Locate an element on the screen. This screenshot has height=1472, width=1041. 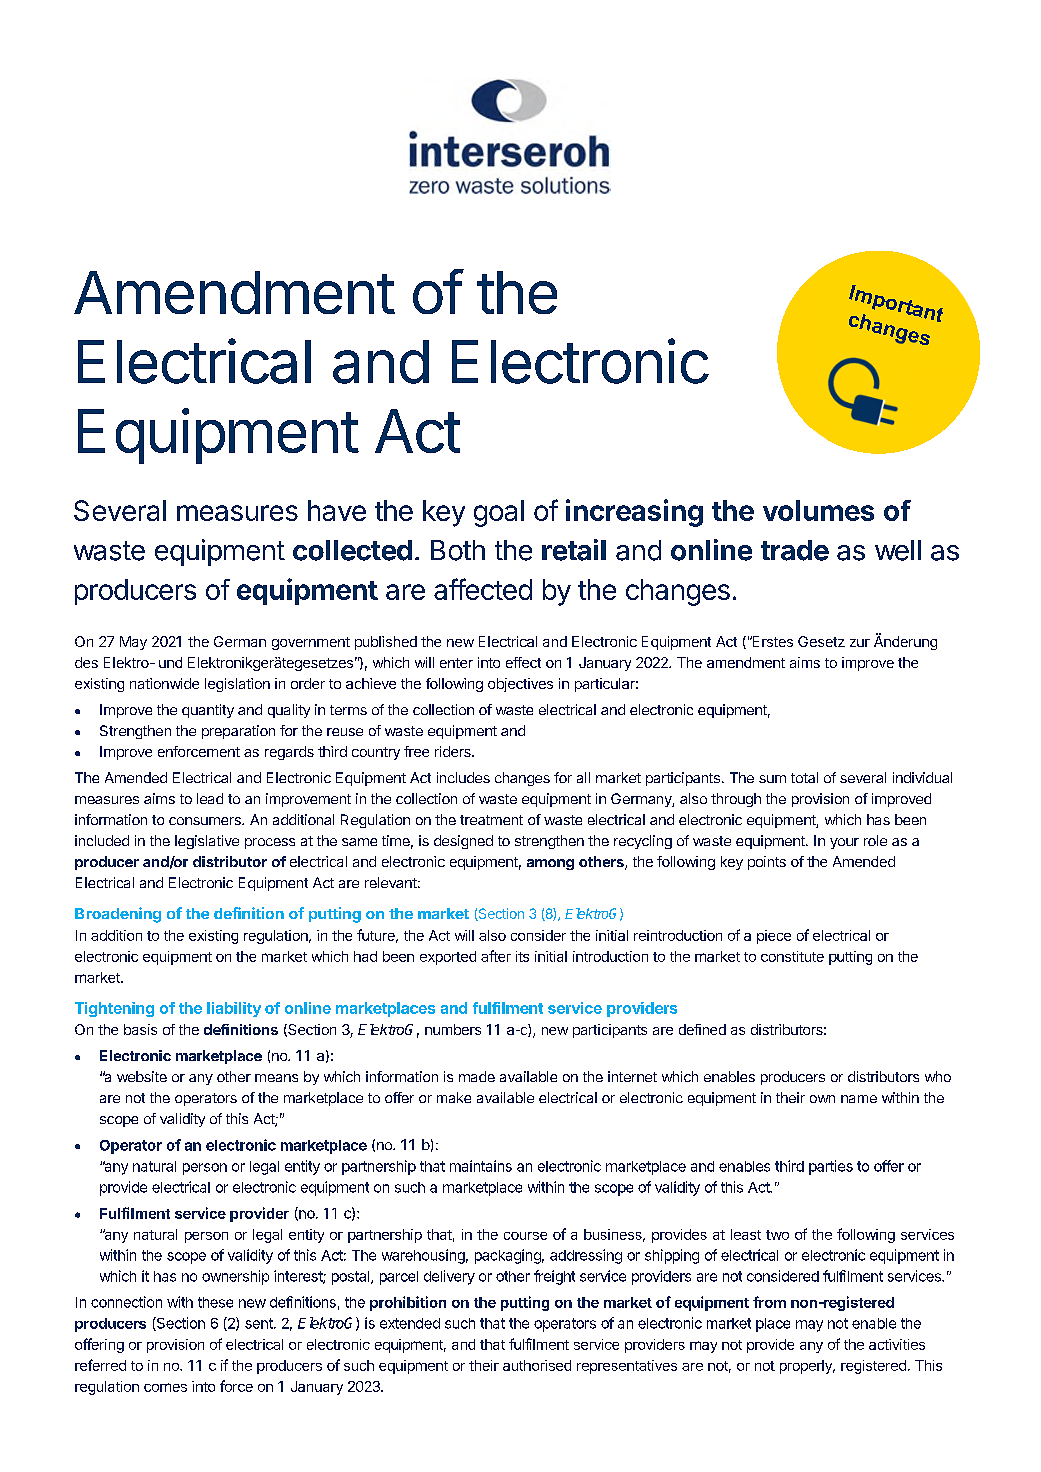
total is located at coordinates (804, 777).
